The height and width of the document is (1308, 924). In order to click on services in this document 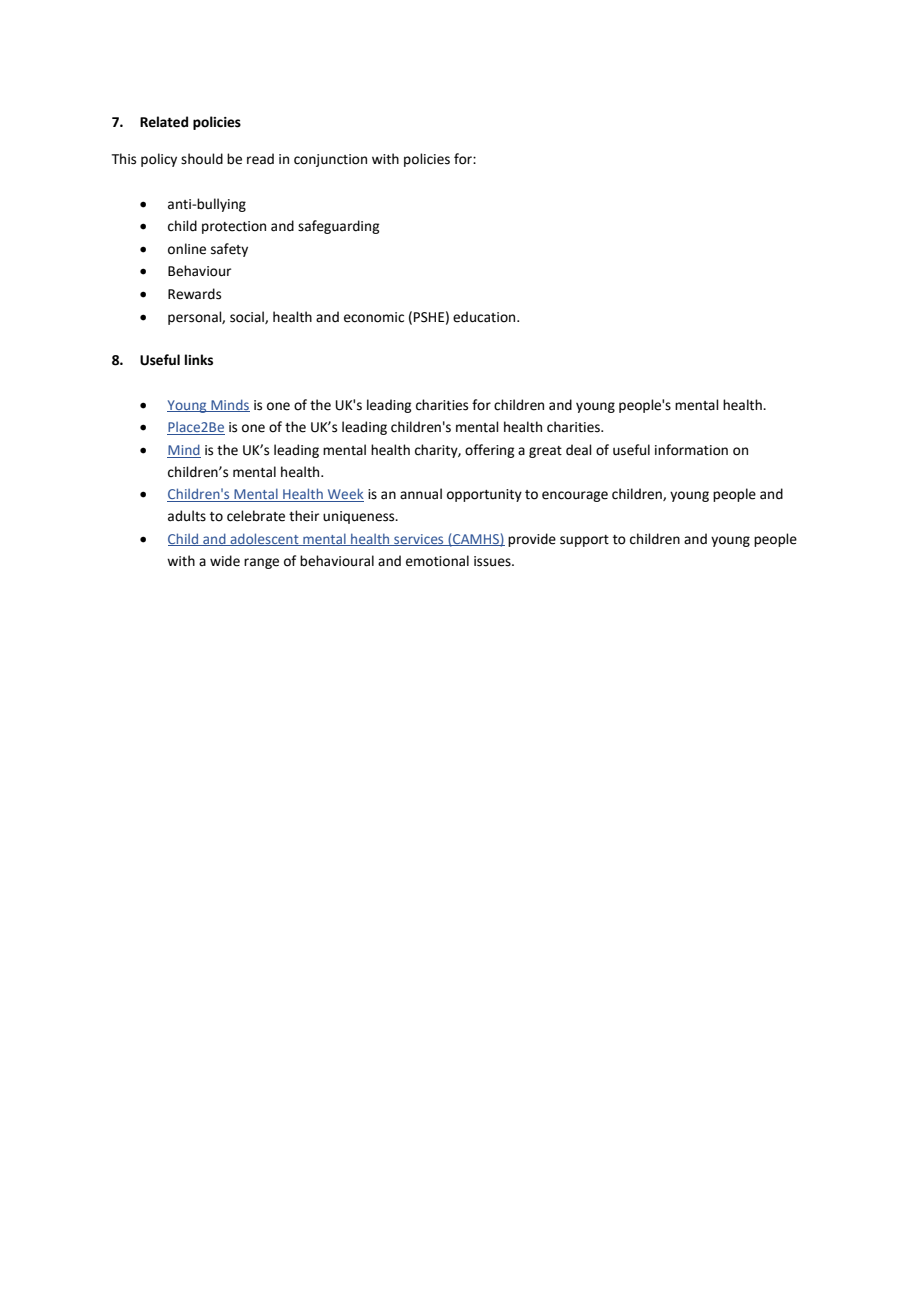, I will do `click(419, 540)`.
